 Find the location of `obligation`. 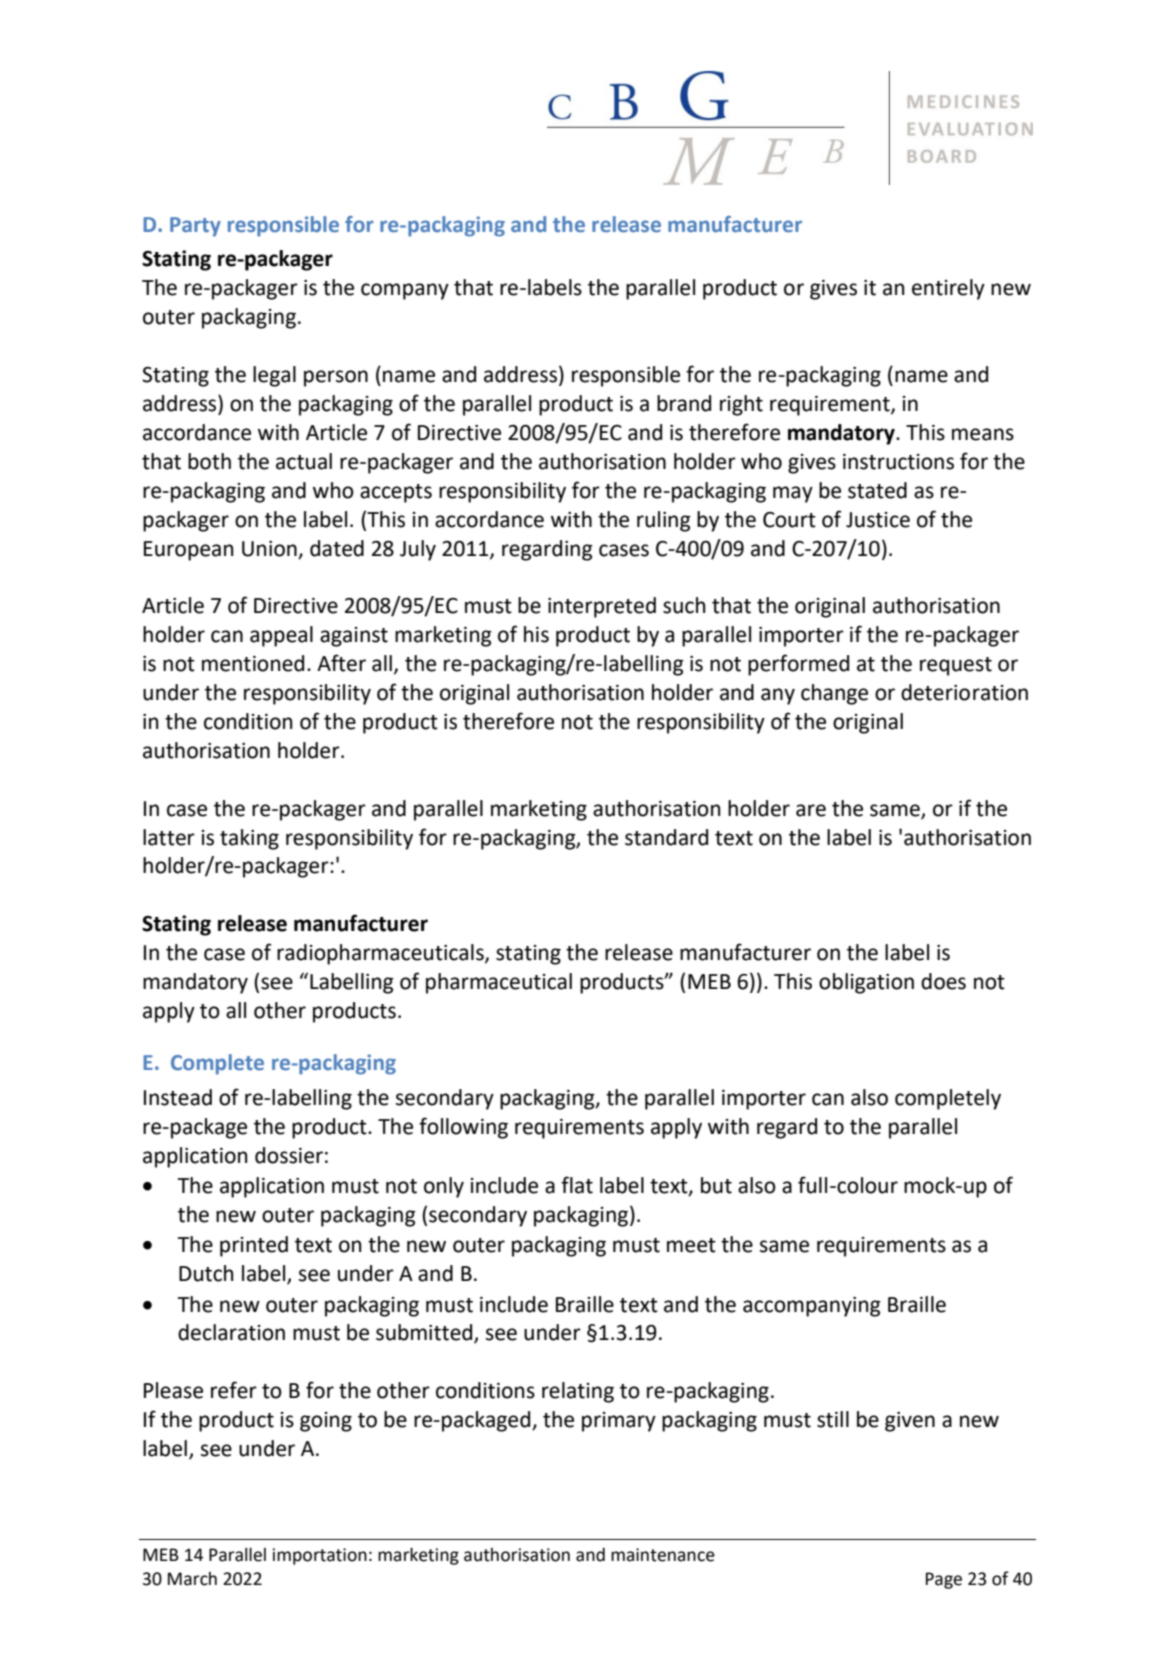

obligation is located at coordinates (866, 983).
